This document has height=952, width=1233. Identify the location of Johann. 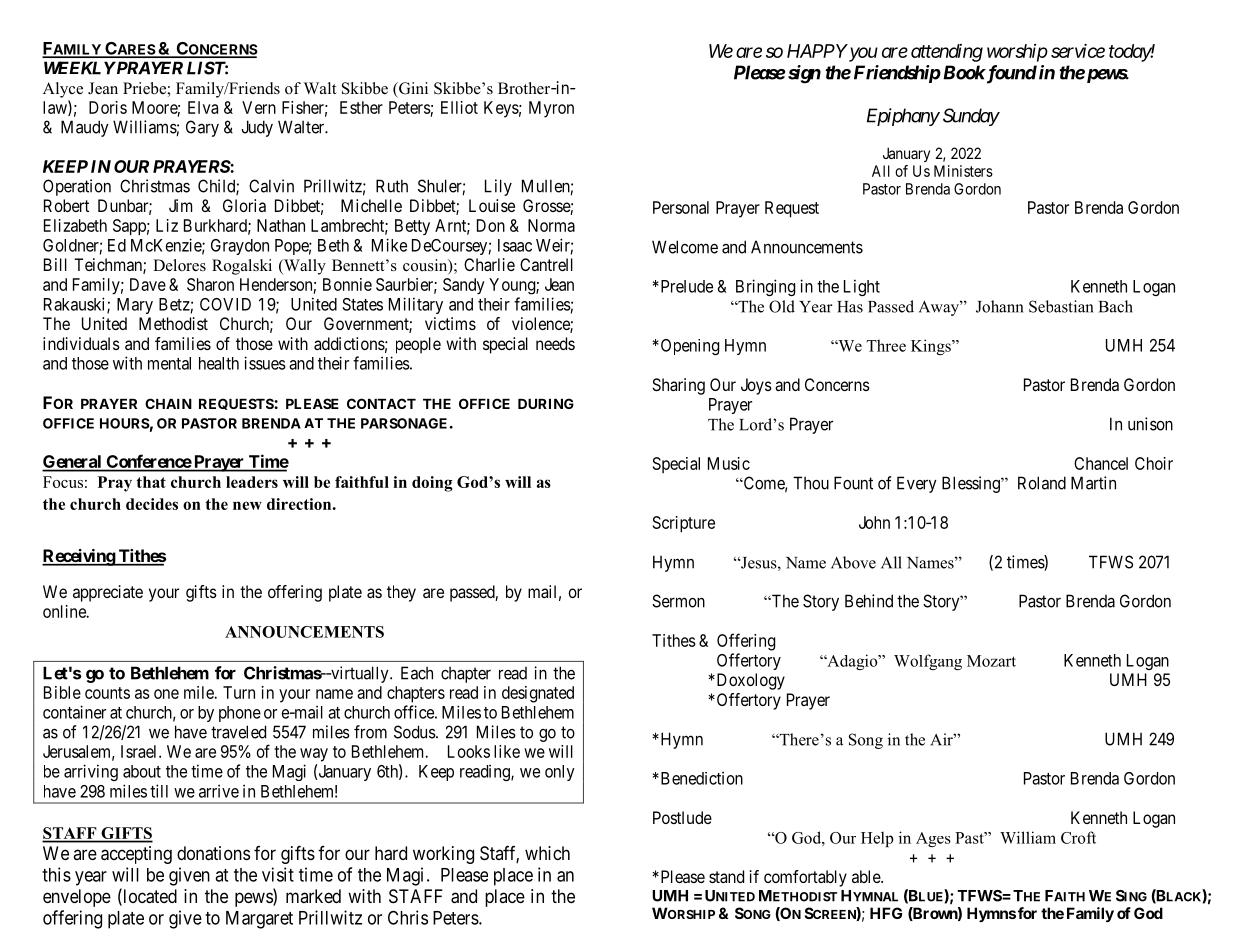
(1000, 306).
